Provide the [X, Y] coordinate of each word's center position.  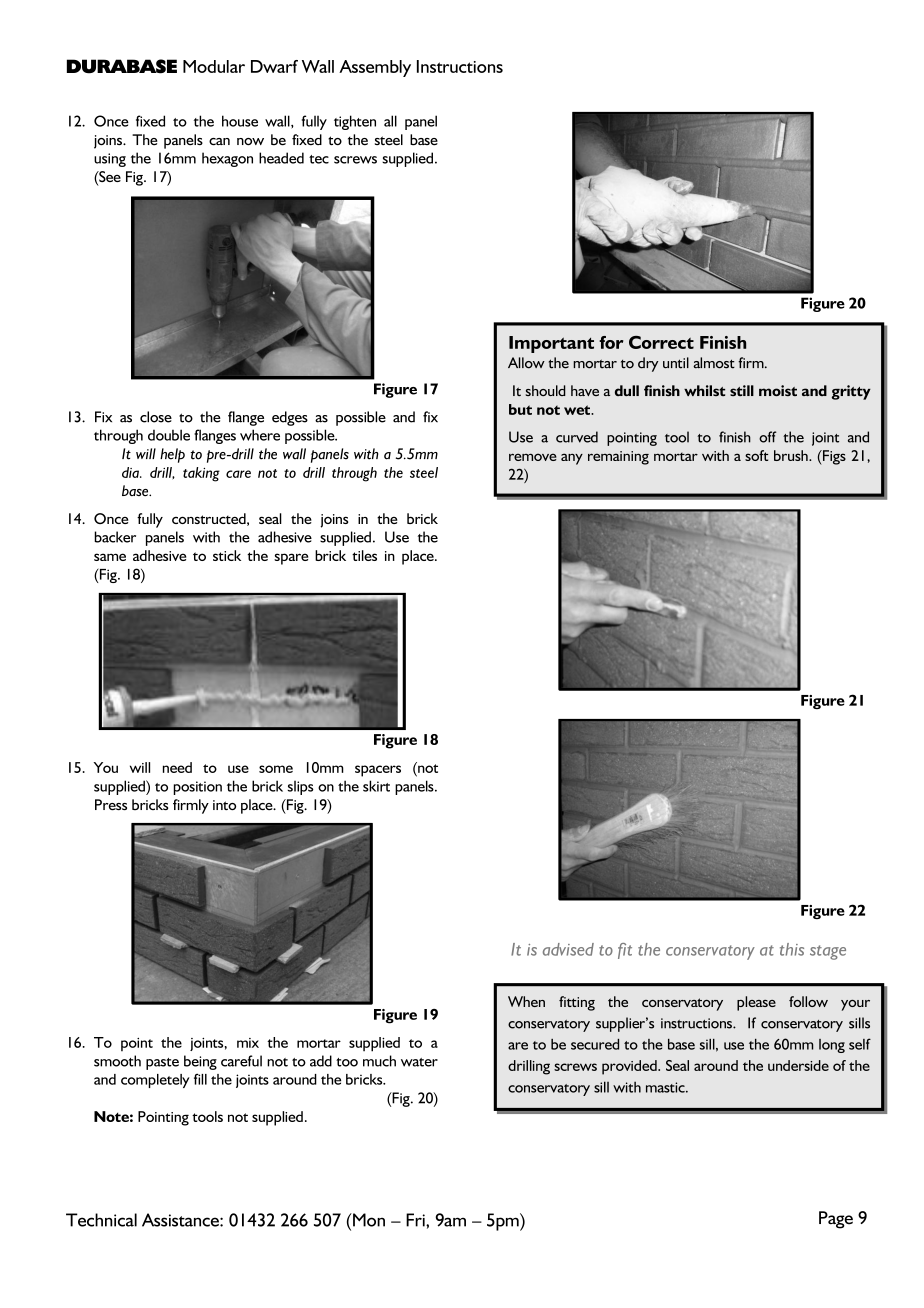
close [156, 417]
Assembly [375, 68]
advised [568, 949]
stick [227, 555]
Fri [416, 1220]
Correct [661, 342]
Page [836, 1220]
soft [756, 455]
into [224, 805]
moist [778, 390]
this [792, 949]
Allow [526, 363]
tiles [364, 555]
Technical [101, 1220]
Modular [214, 66]
